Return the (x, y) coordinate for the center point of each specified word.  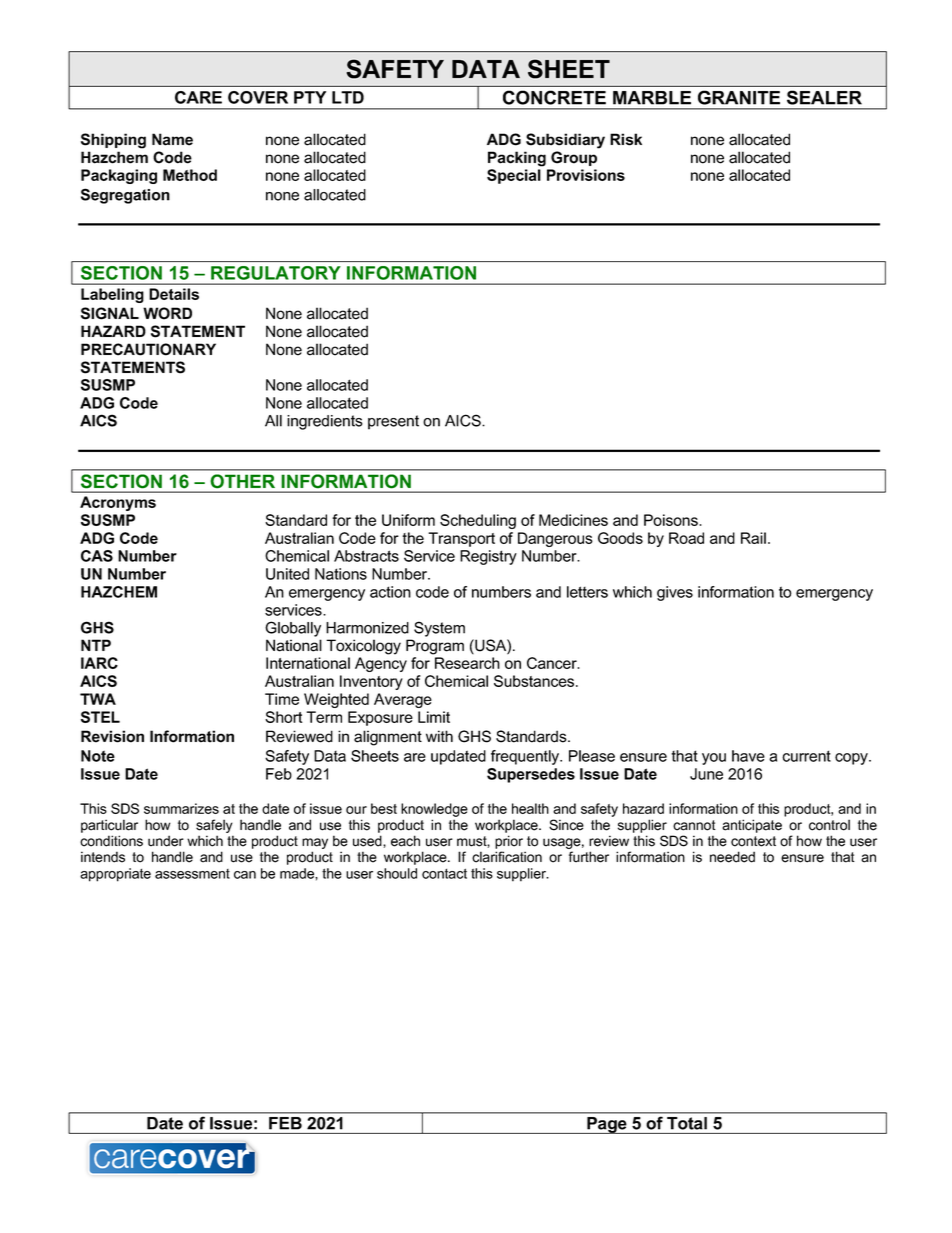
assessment (192, 874)
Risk (626, 139)
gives (675, 593)
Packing (517, 159)
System (439, 629)
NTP (96, 645)
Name (172, 139)
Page (607, 1125)
